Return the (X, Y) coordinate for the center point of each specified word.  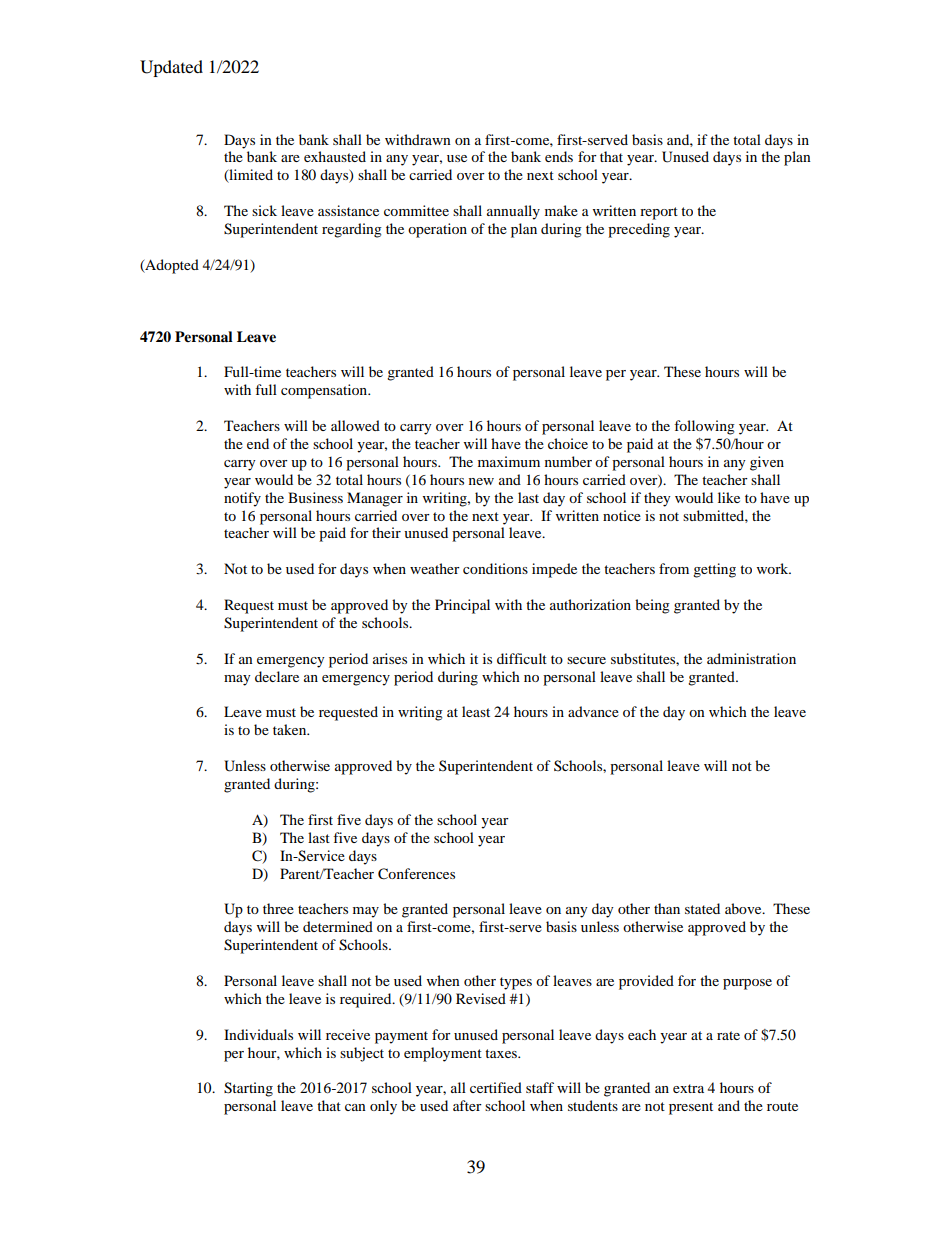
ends (559, 156)
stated (702, 908)
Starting (248, 1089)
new (481, 481)
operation (437, 230)
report (659, 213)
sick (264, 210)
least (476, 711)
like (729, 497)
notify (242, 499)
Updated (171, 68)
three (278, 908)
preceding (639, 230)
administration (751, 658)
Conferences (416, 874)
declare (277, 676)
